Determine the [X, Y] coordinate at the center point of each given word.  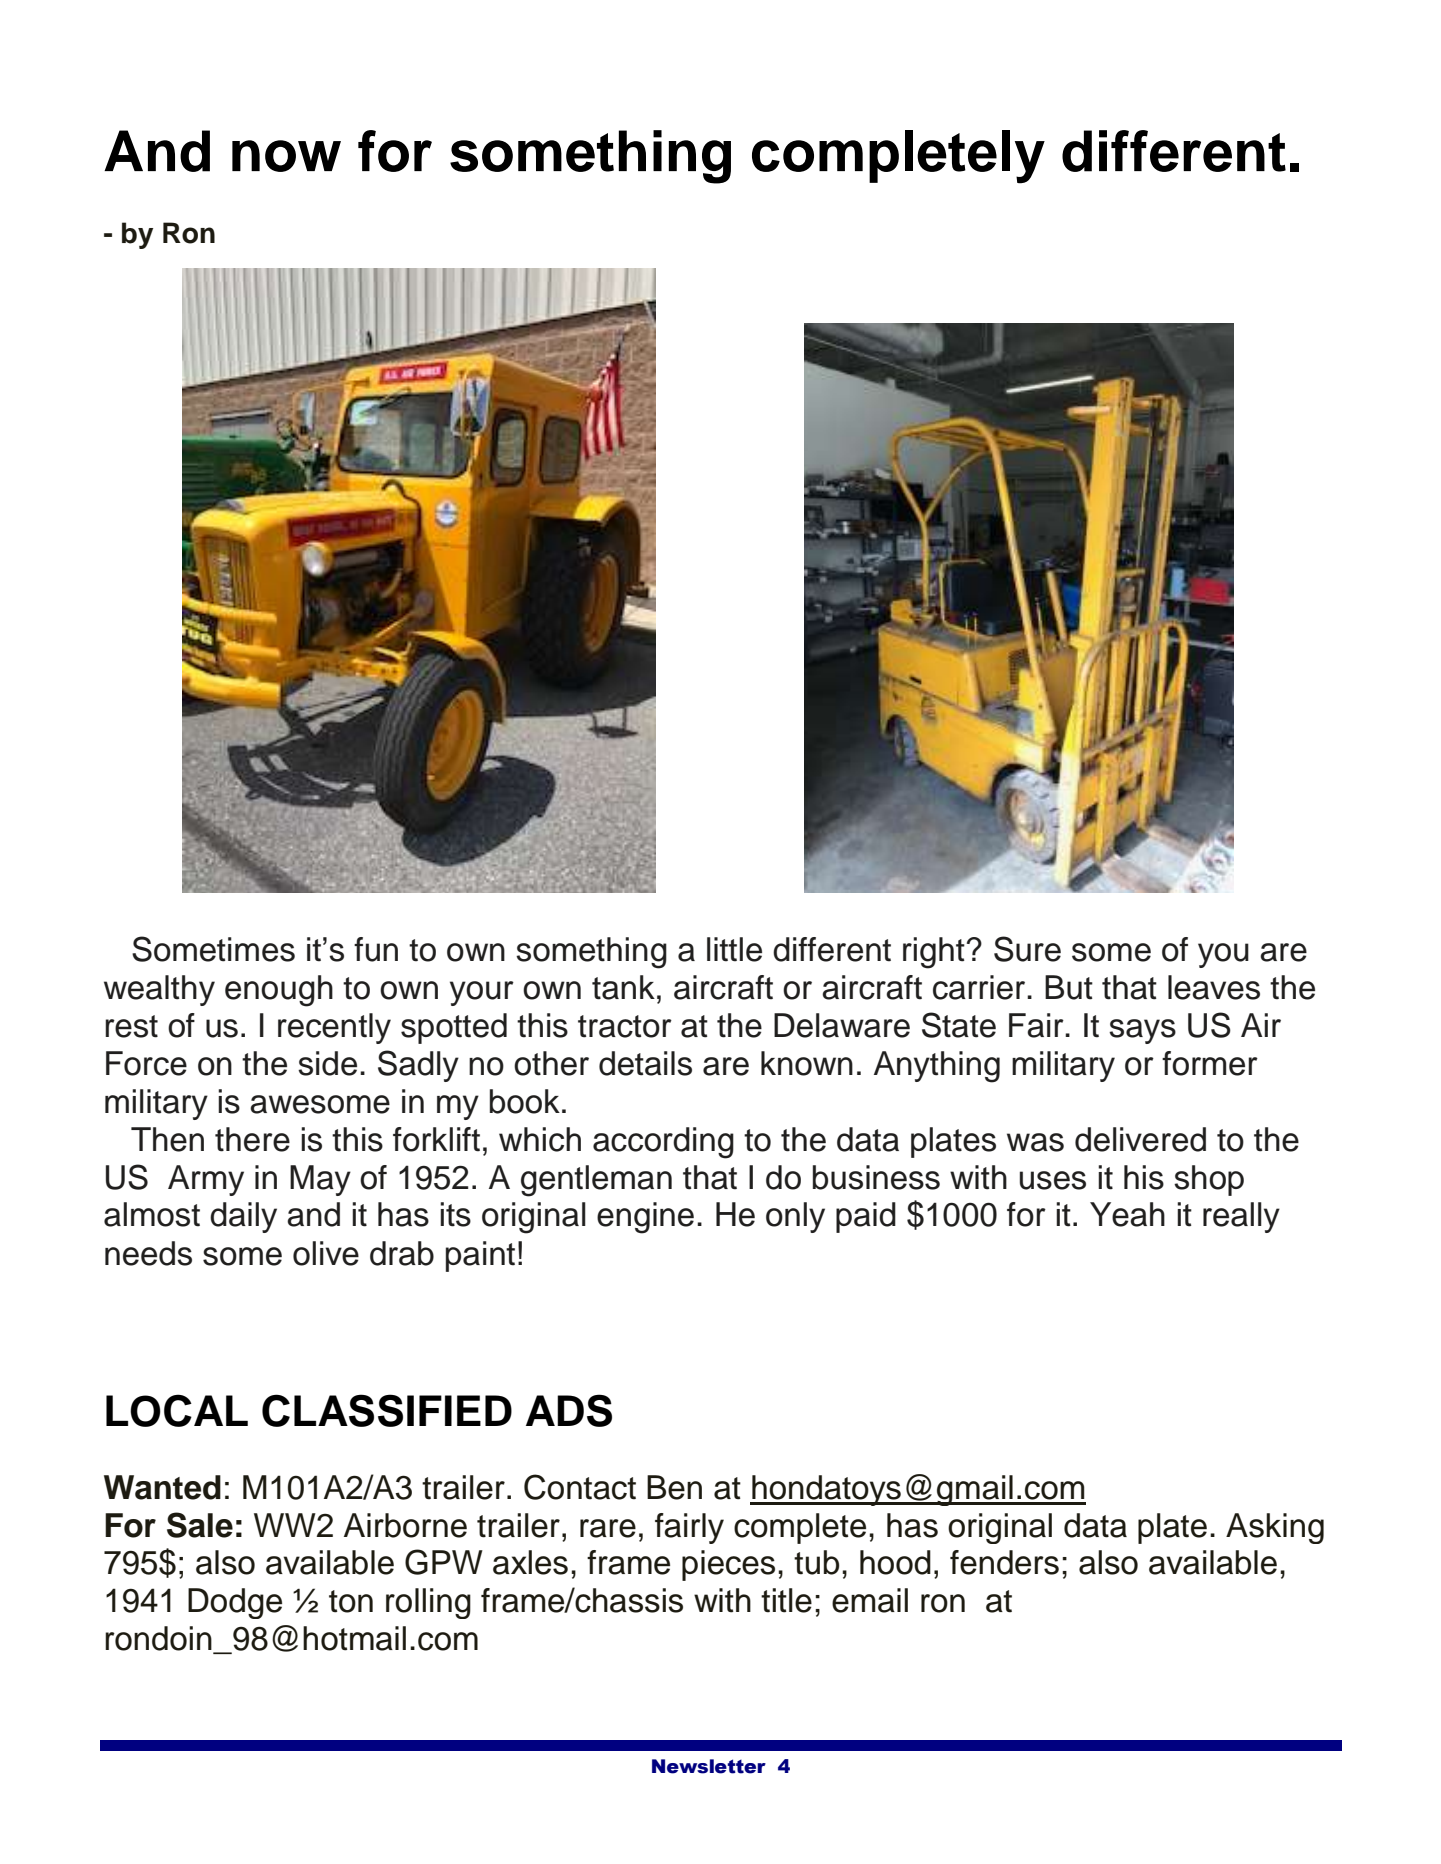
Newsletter [709, 1766]
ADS [569, 1410]
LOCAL [177, 1410]
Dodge [235, 1603]
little [734, 949]
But [1069, 987]
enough [279, 991]
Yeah [1127, 1214]
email [870, 1600]
